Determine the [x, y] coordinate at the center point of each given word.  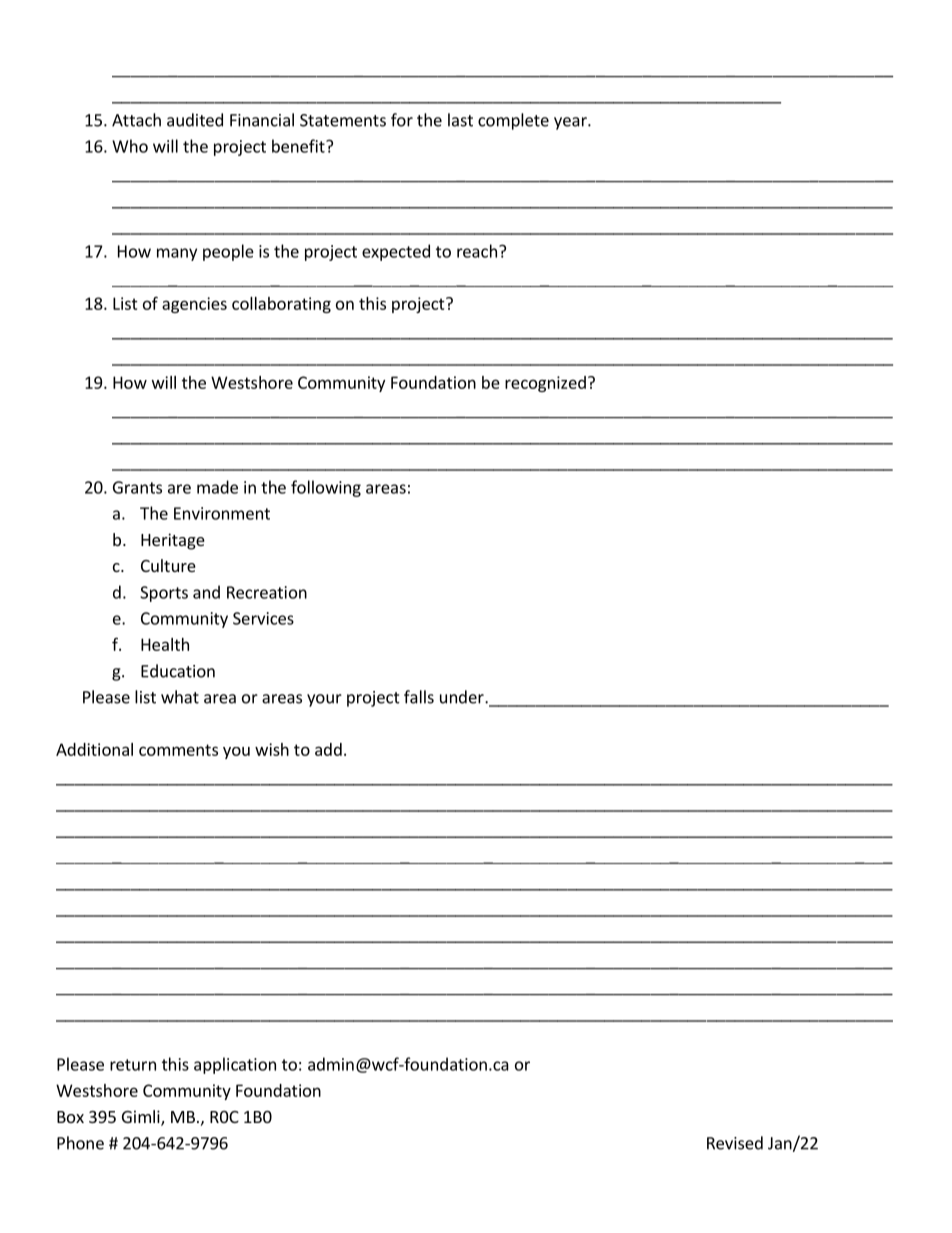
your [324, 700]
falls [419, 697]
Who [130, 146]
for [402, 120]
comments [178, 750]
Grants [137, 487]
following [326, 488]
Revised [735, 1143]
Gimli [142, 1118]
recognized [545, 384]
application [235, 1065]
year [571, 123]
